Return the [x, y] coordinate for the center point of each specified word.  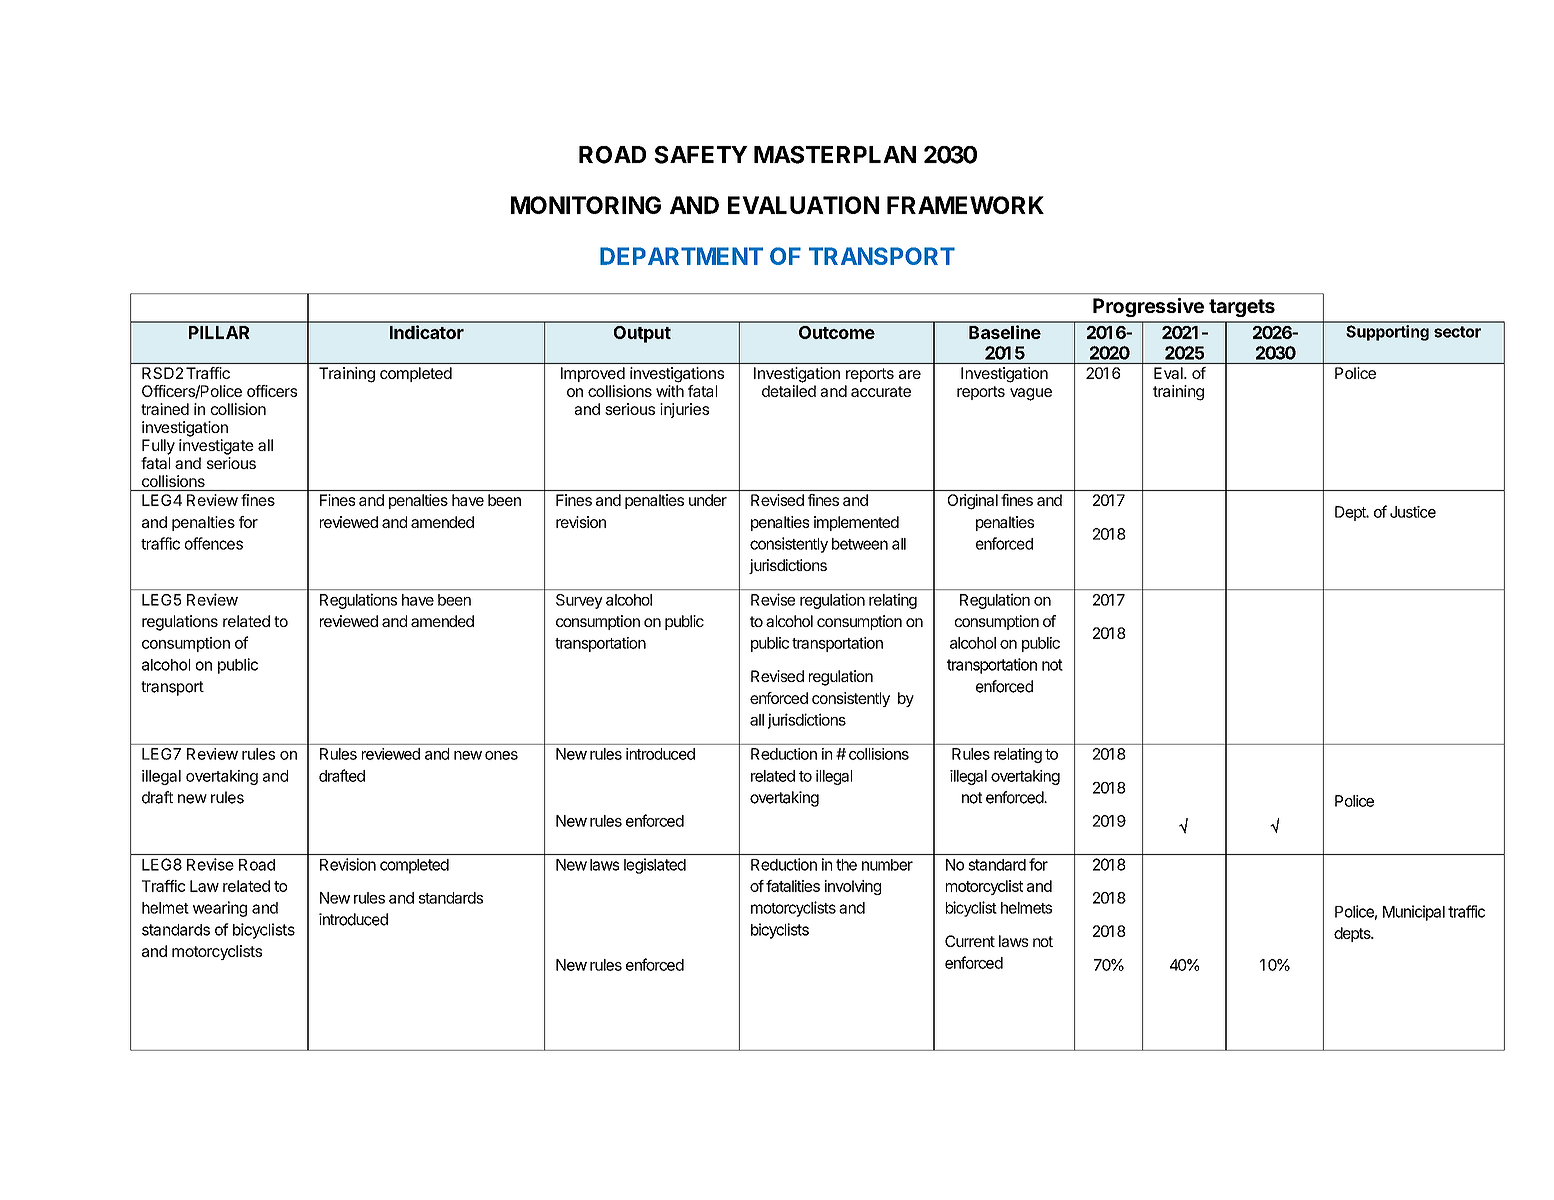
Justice [1413, 512]
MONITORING [586, 205]
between [860, 544]
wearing [220, 909]
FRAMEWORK [965, 205]
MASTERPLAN [835, 155]
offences [214, 543]
